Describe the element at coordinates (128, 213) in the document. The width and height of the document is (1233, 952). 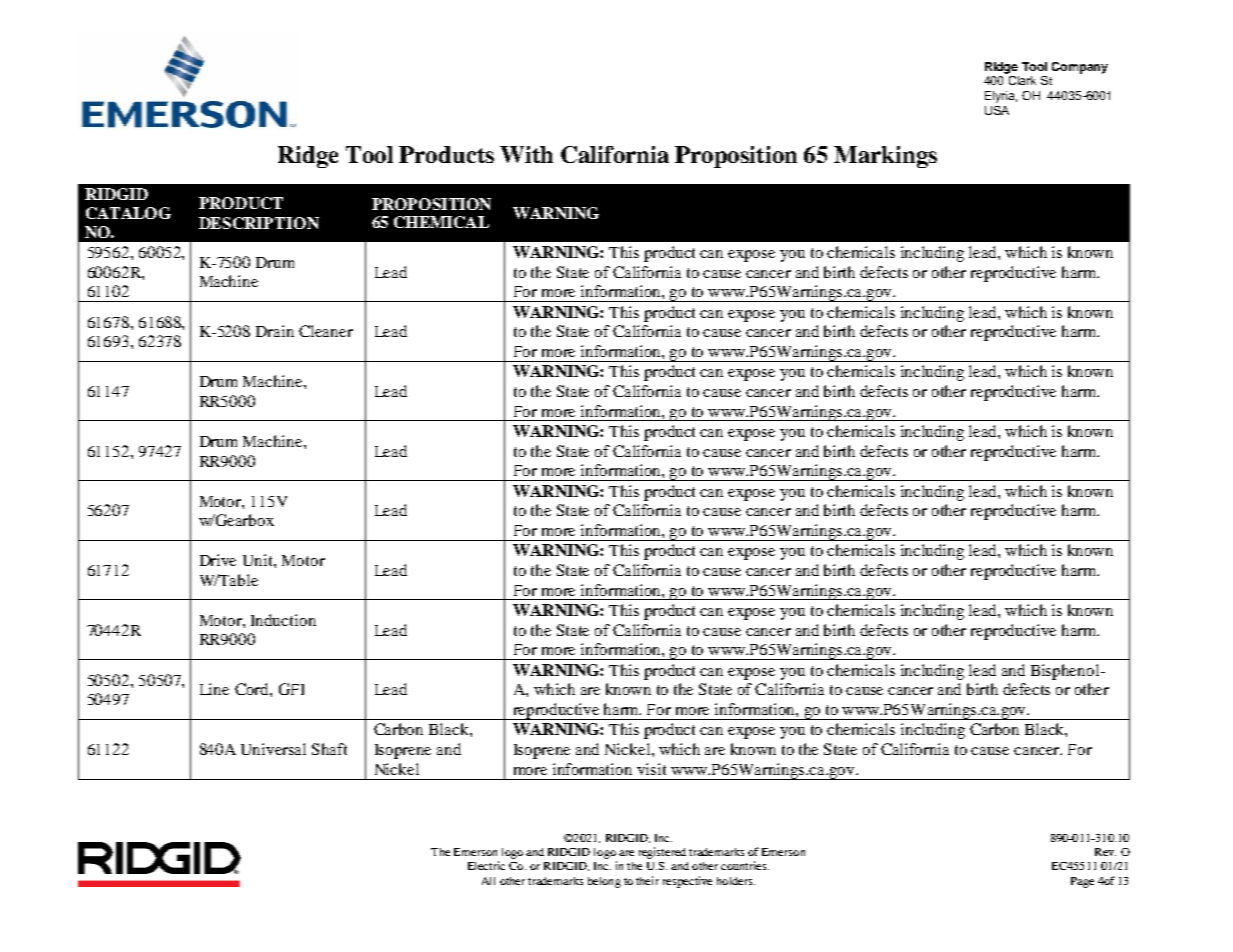
I see `CATALOG` at that location.
